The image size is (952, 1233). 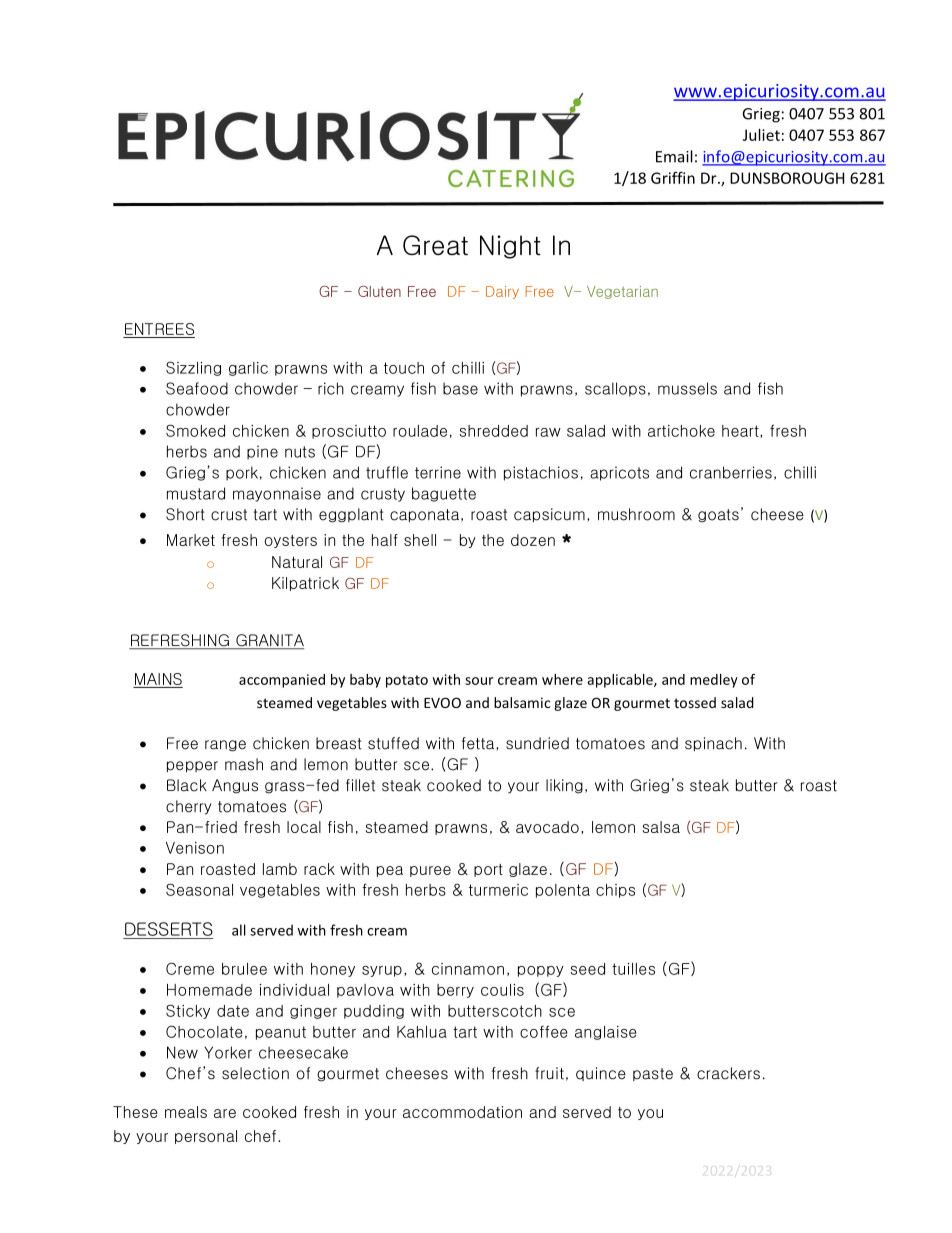 I want to click on medley, so click(x=714, y=681).
